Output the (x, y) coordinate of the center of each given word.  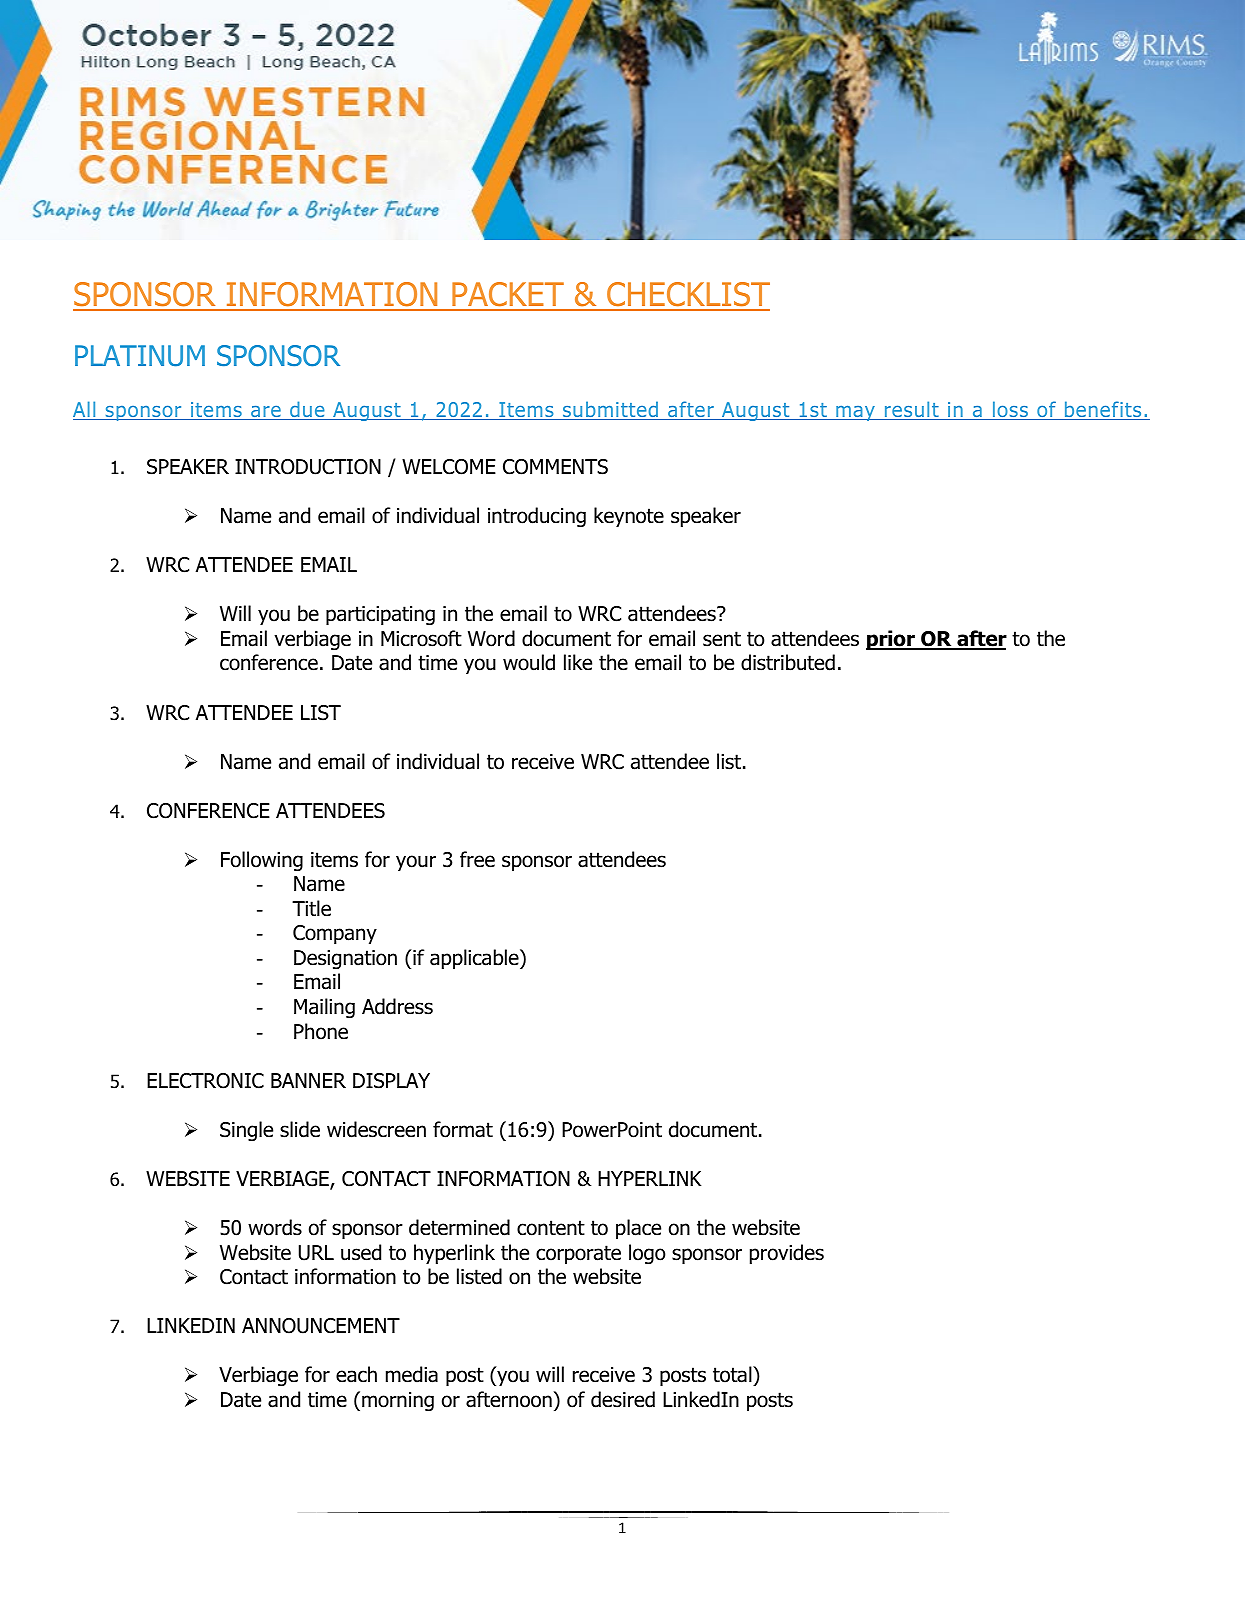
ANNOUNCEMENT (321, 1326)
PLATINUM (140, 356)
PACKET (508, 296)
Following (262, 861)
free (477, 859)
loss (1010, 410)
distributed (788, 662)
